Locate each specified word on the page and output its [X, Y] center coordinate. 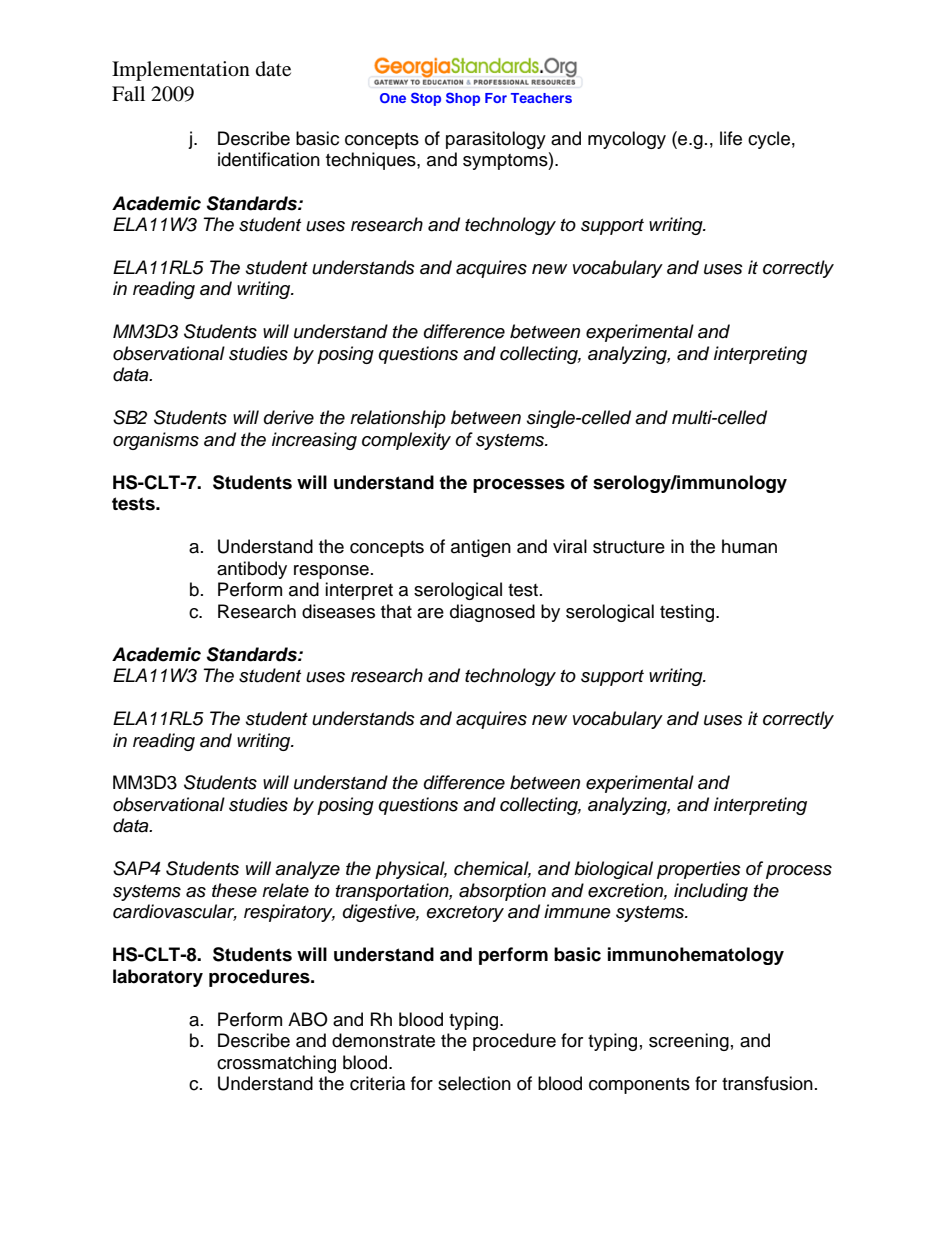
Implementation [181, 71]
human [749, 546]
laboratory [158, 978]
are [430, 613]
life [731, 138]
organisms [156, 441]
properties [699, 870]
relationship [398, 419]
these [234, 890]
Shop [463, 99]
